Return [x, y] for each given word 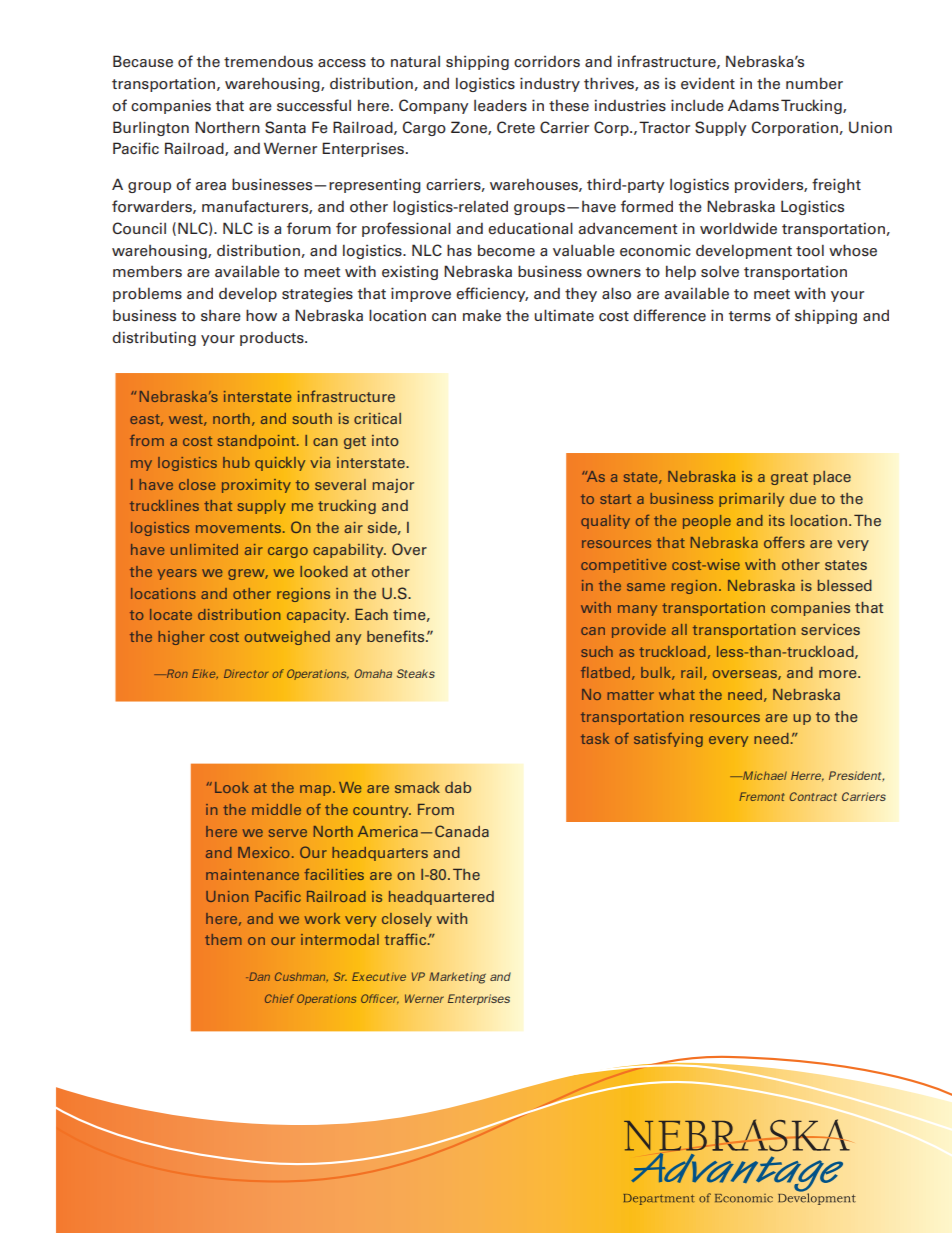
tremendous [268, 62]
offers [784, 542]
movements [238, 528]
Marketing [457, 978]
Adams [753, 105]
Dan [258, 976]
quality [605, 522]
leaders [500, 106]
